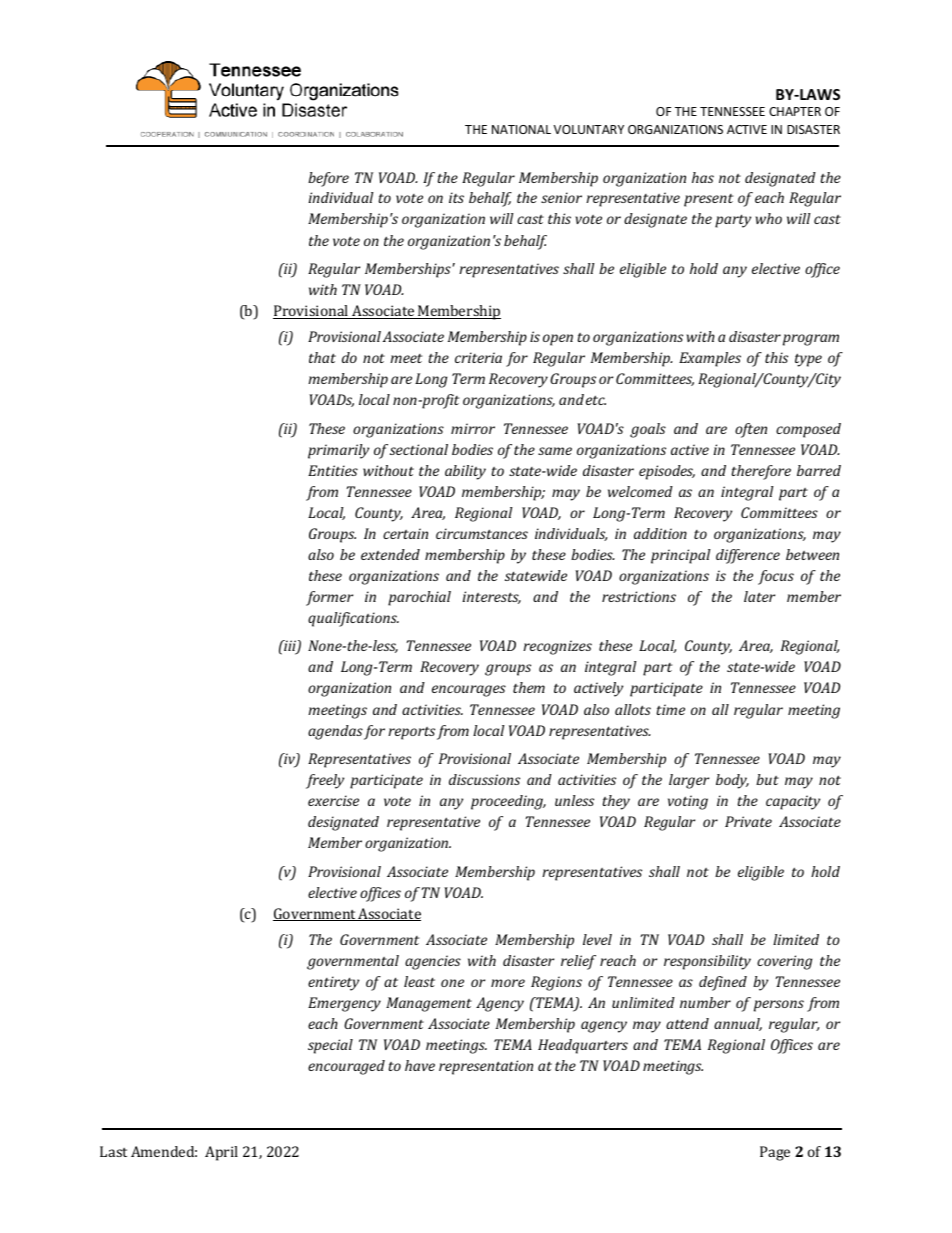 The width and height of the screenshot is (952, 1233). What do you see at coordinates (529, 687) in the screenshot?
I see `them` at bounding box center [529, 687].
